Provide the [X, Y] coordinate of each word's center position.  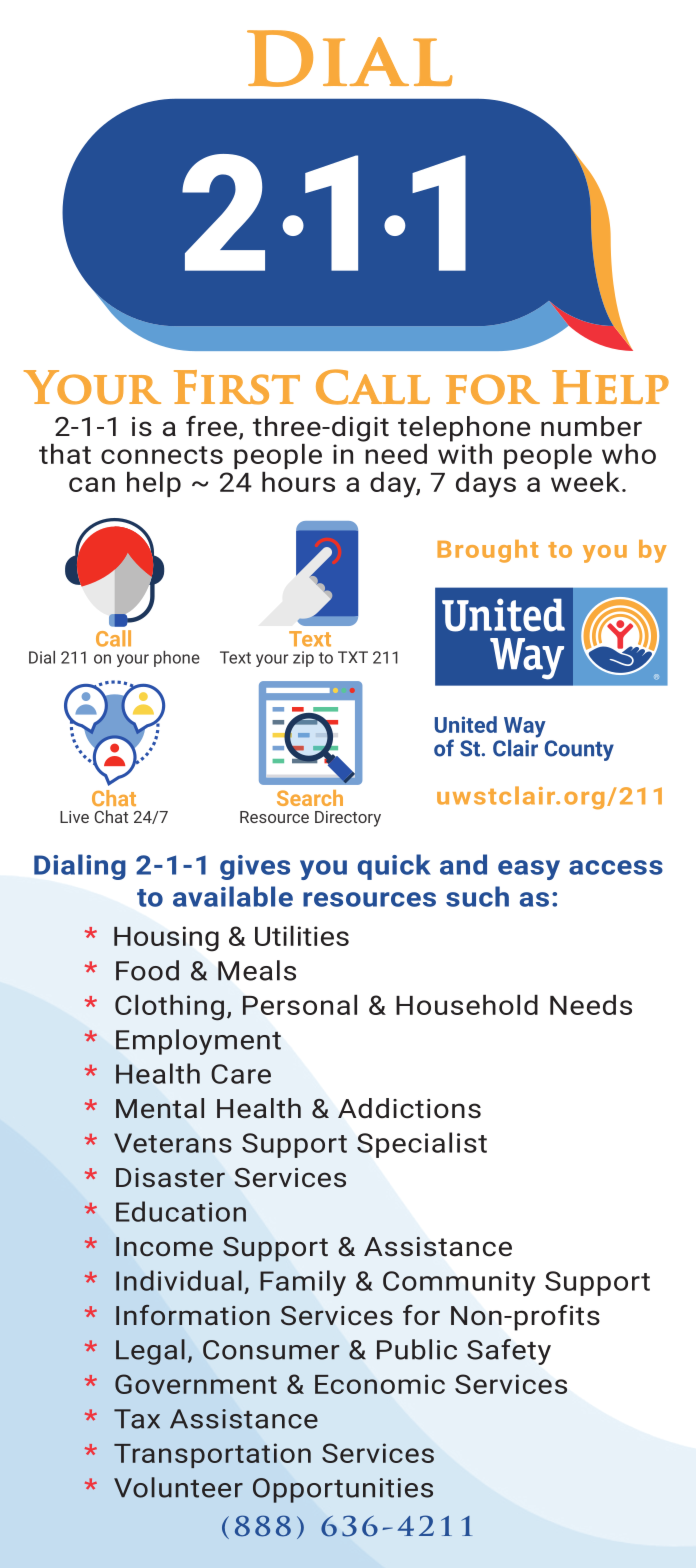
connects [162, 455]
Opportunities [343, 1490]
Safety [509, 1352]
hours [298, 481]
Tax [137, 1419]
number [591, 426]
